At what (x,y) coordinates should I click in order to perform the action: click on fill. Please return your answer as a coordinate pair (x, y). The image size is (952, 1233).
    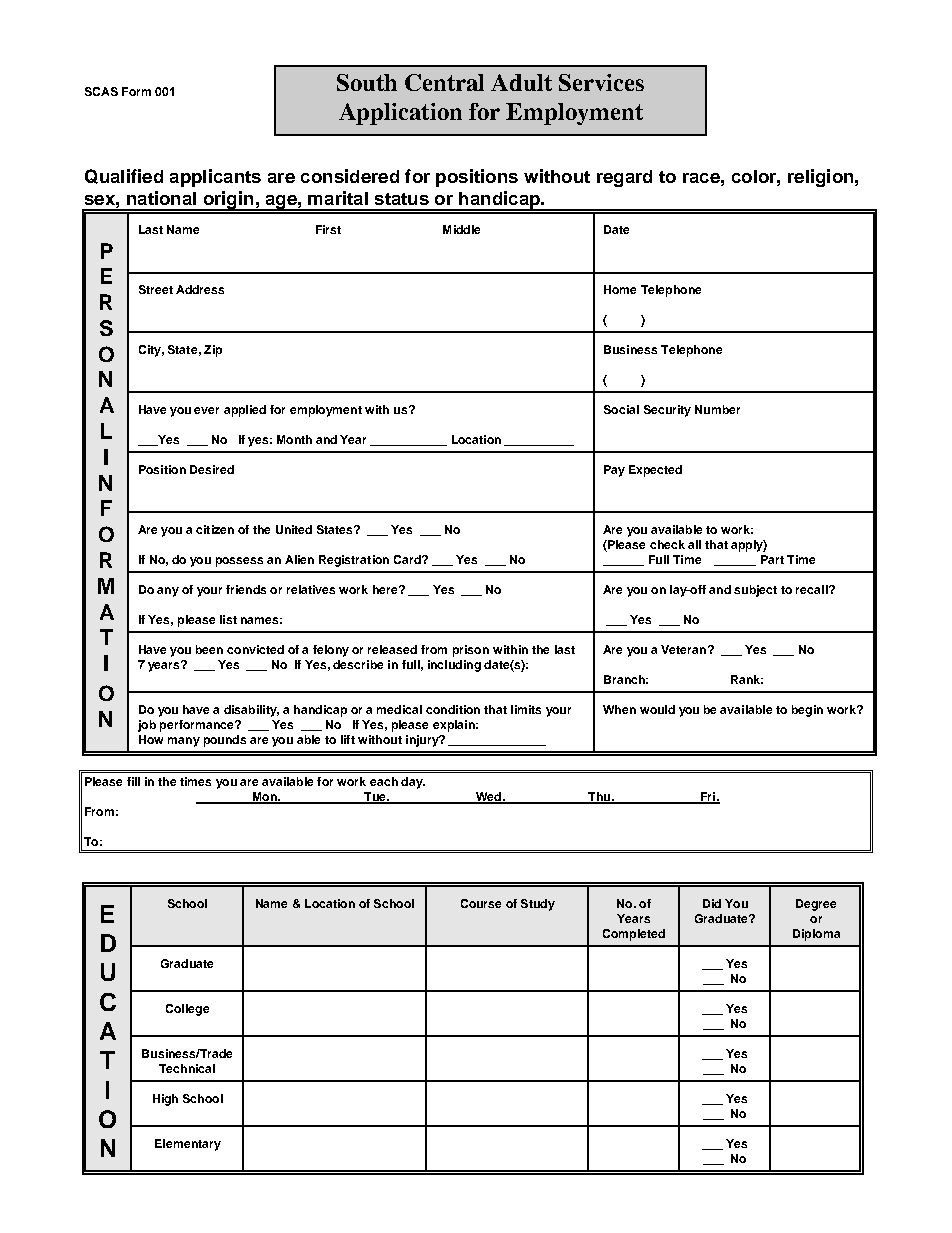
    Looking at the image, I should click on (133, 781).
